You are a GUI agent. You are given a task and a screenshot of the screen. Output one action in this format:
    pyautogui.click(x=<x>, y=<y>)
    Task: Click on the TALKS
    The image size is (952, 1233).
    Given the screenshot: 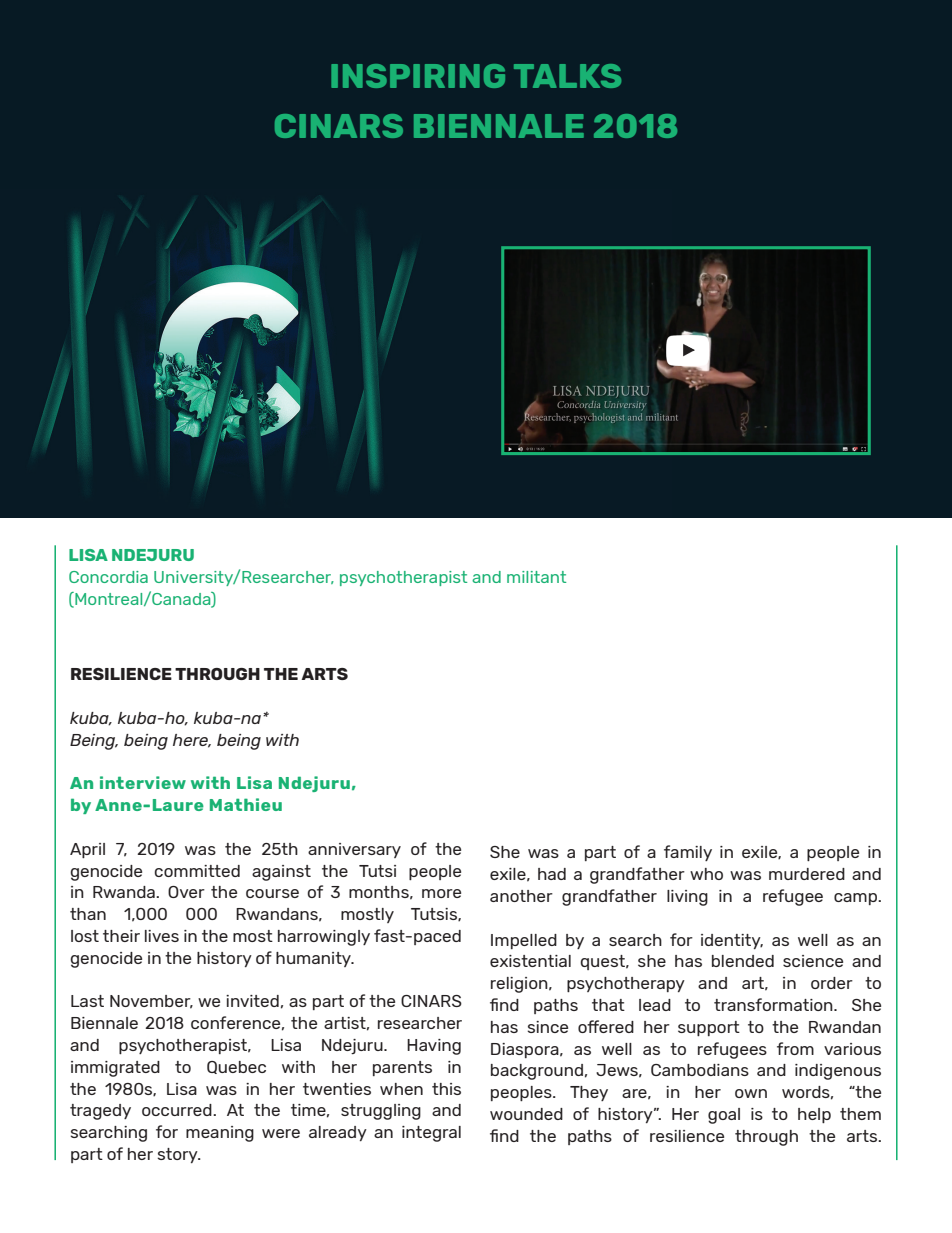 What is the action you would take?
    pyautogui.click(x=567, y=76)
